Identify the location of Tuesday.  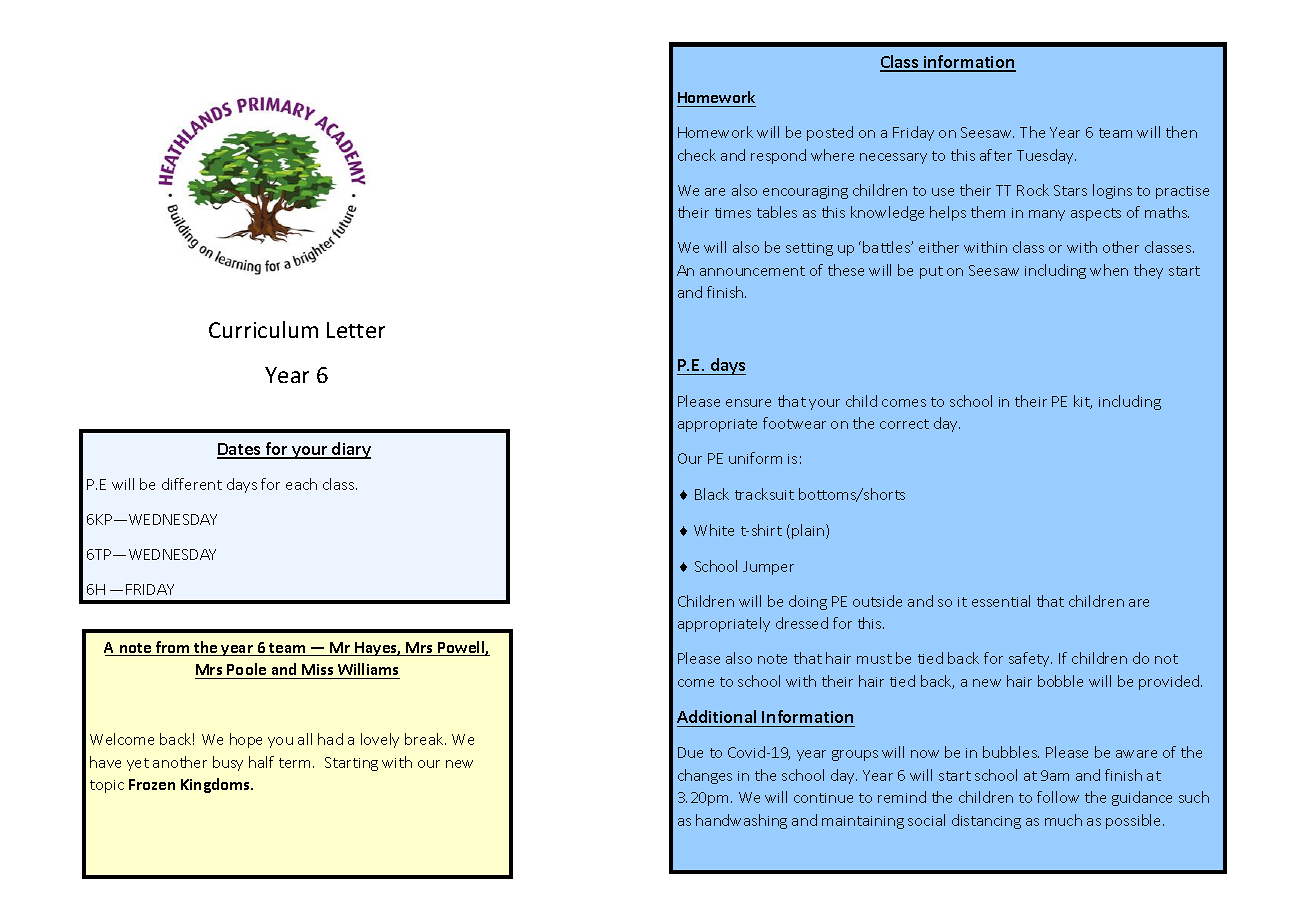
(1046, 156).
